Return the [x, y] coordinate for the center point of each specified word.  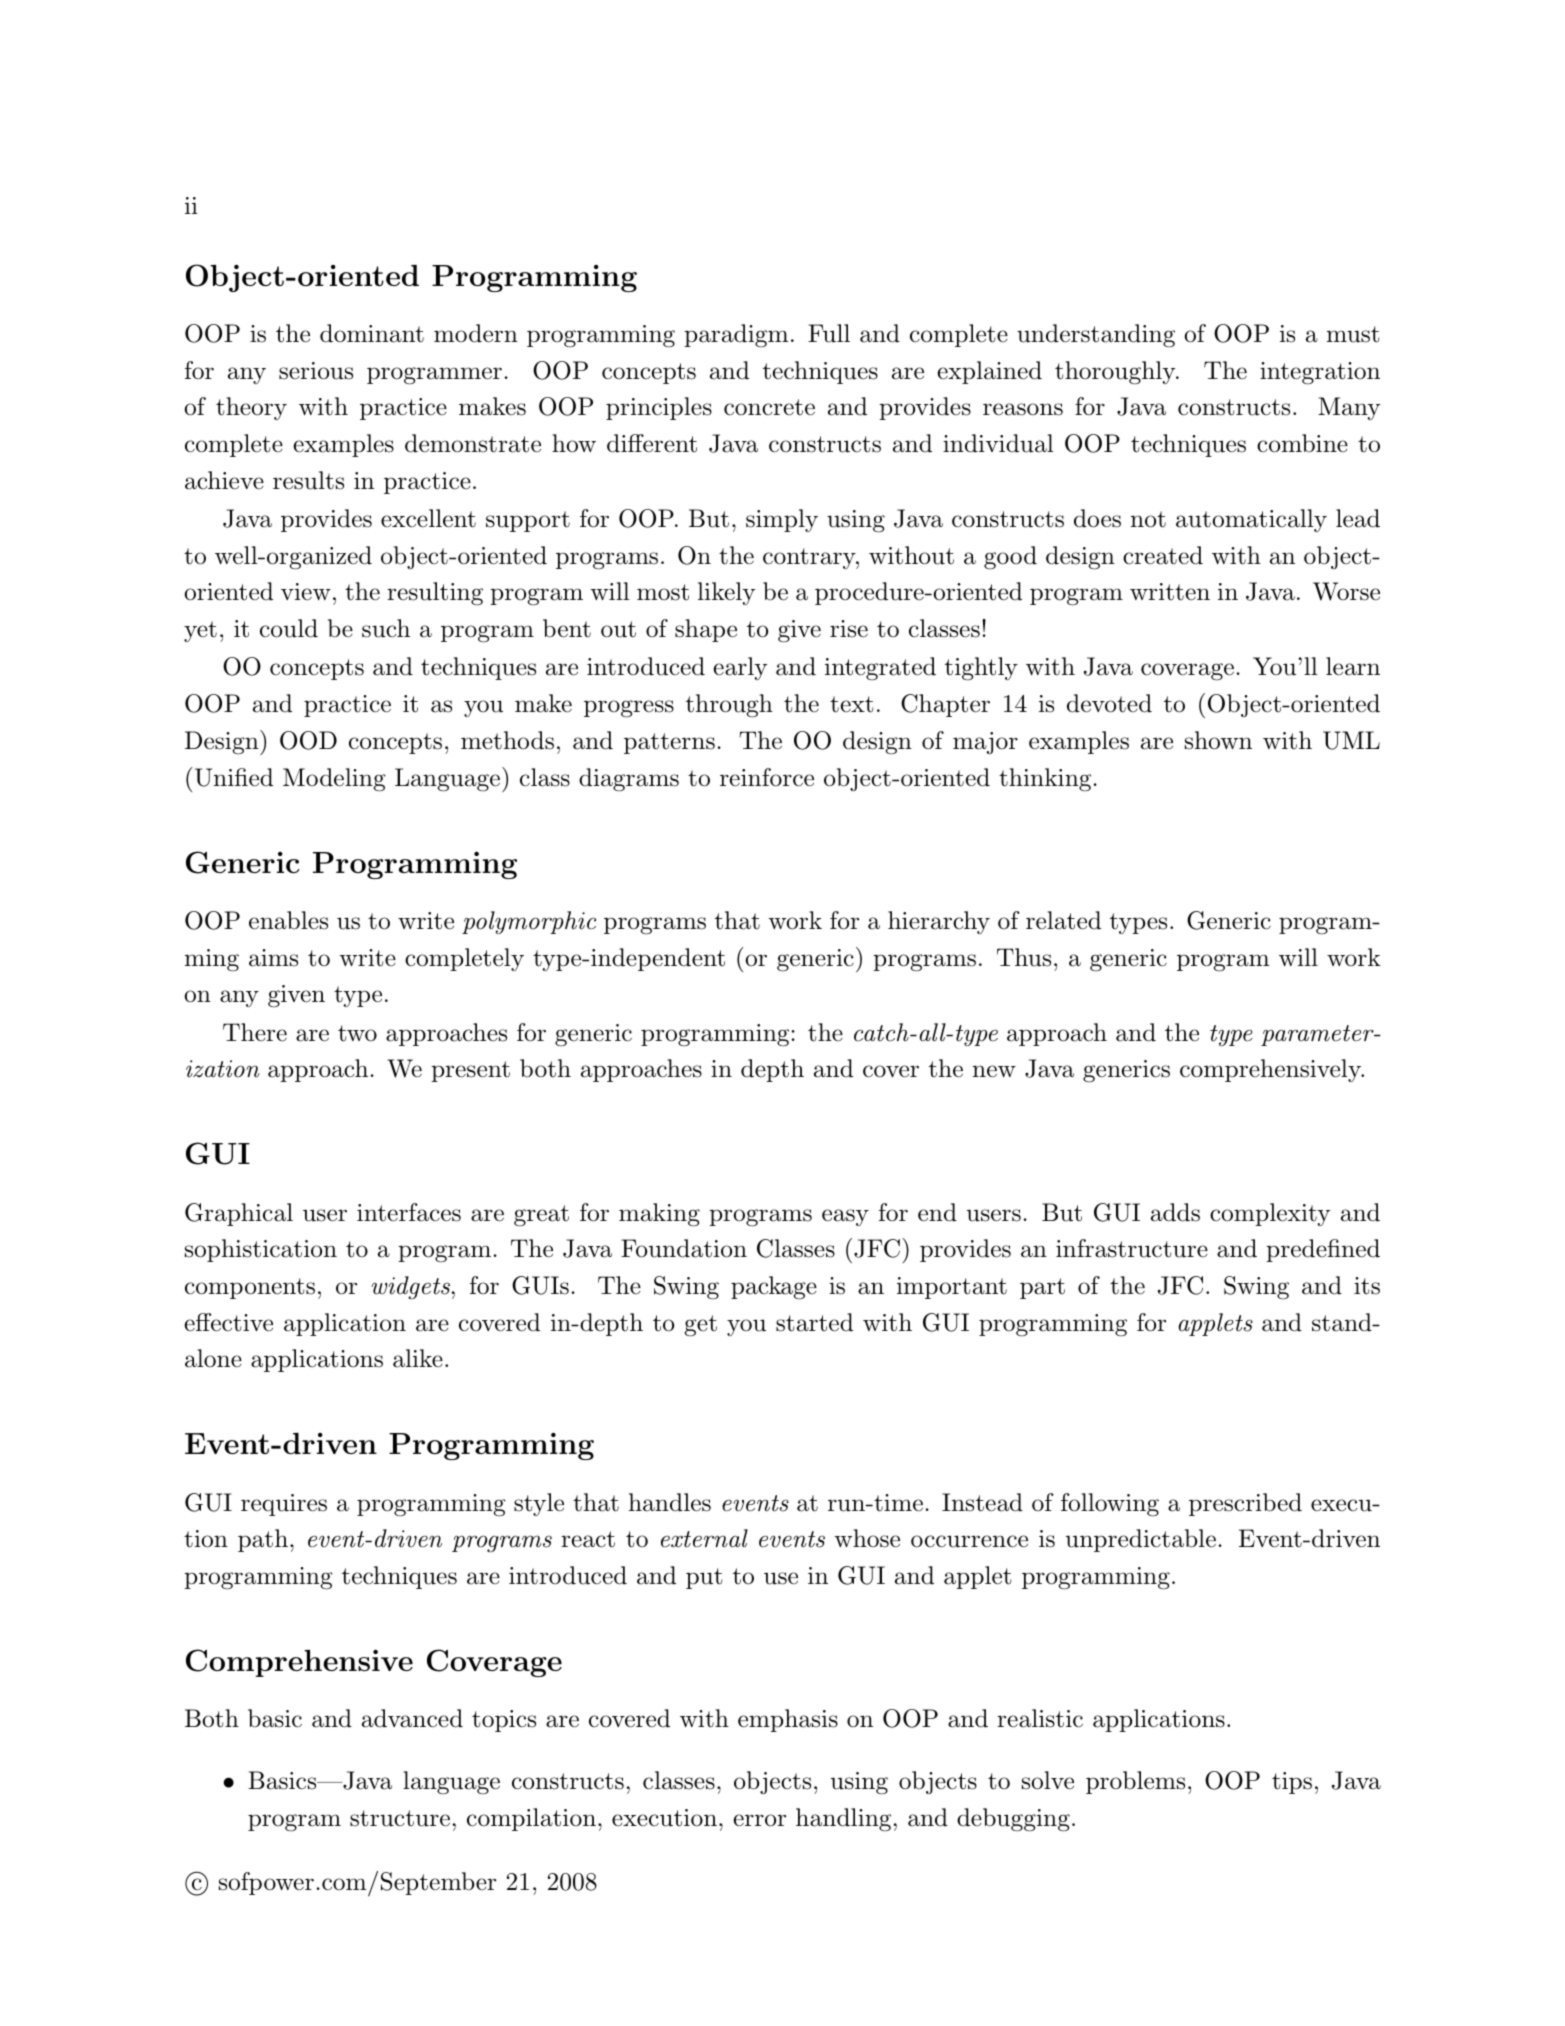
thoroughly [1116, 373]
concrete [769, 407]
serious [316, 371]
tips [1292, 1783]
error [759, 1820]
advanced [412, 1718]
